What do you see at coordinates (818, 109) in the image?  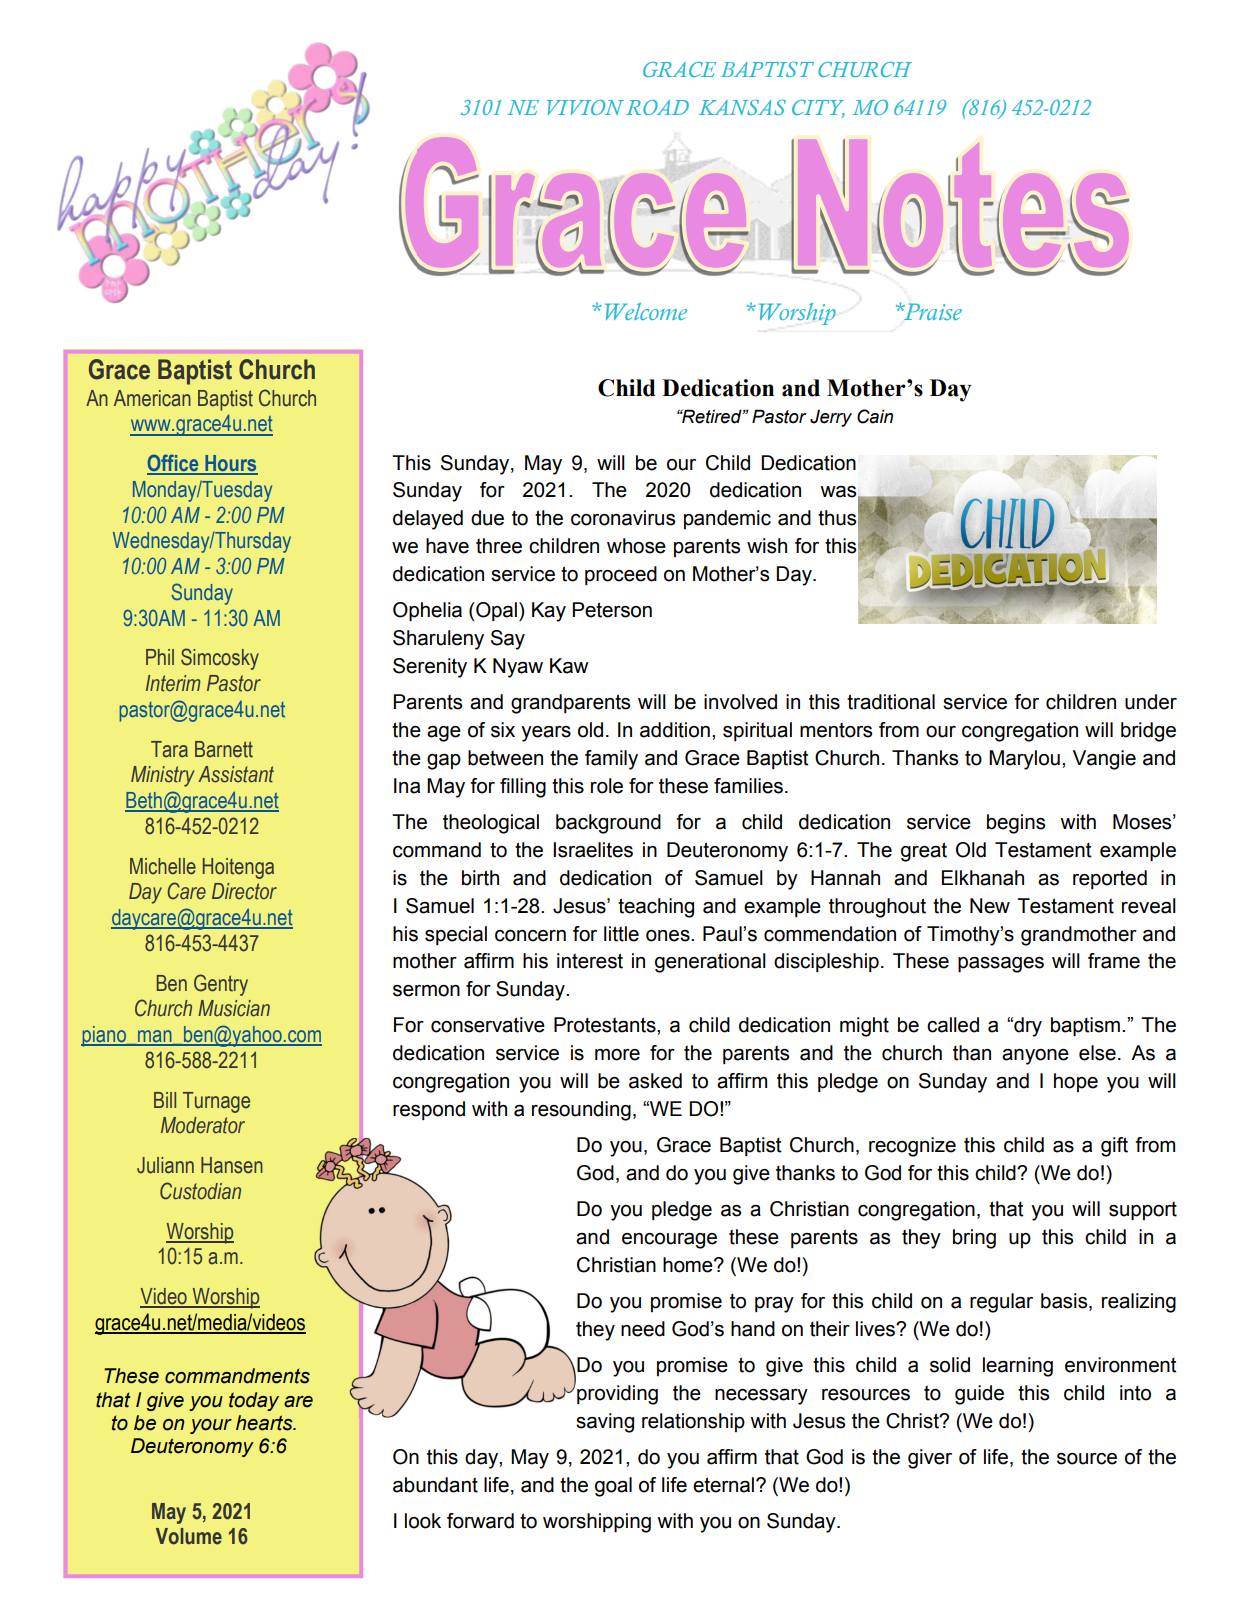 I see `CITY` at bounding box center [818, 109].
